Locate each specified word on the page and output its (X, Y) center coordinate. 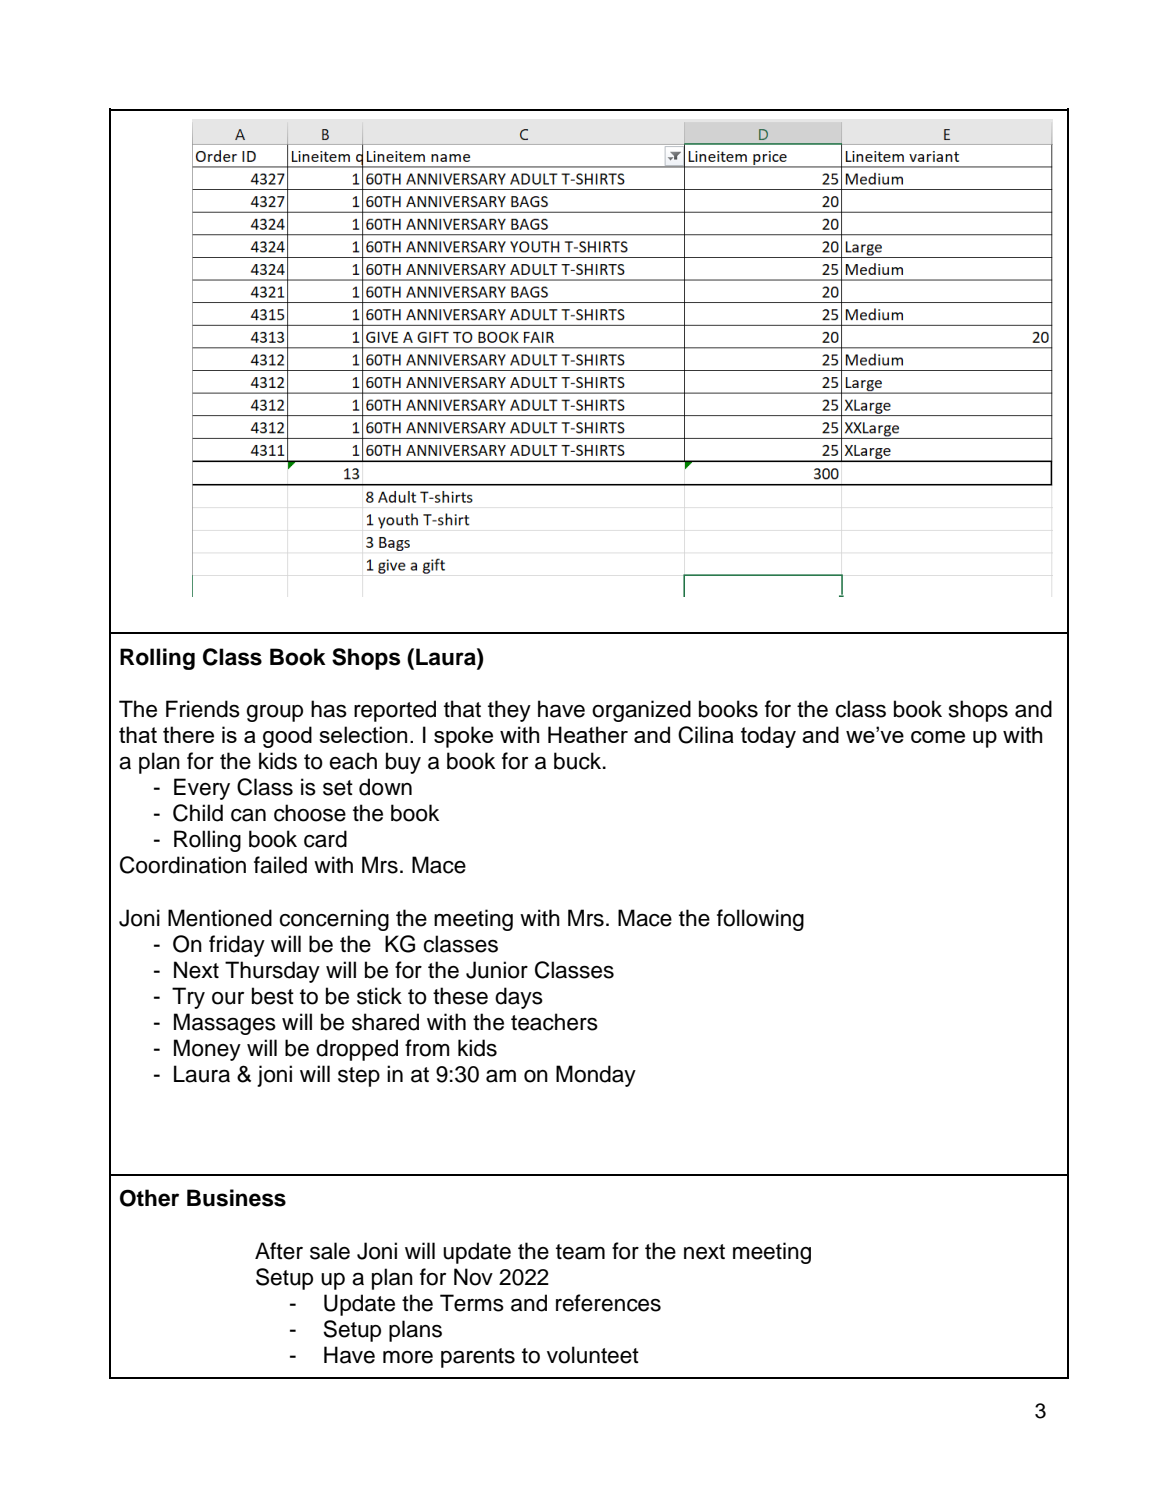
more (408, 1357)
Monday (596, 1076)
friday (237, 946)
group (274, 713)
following (760, 920)
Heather (588, 734)
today (768, 737)
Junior (497, 970)
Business (236, 1198)
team (580, 1252)
